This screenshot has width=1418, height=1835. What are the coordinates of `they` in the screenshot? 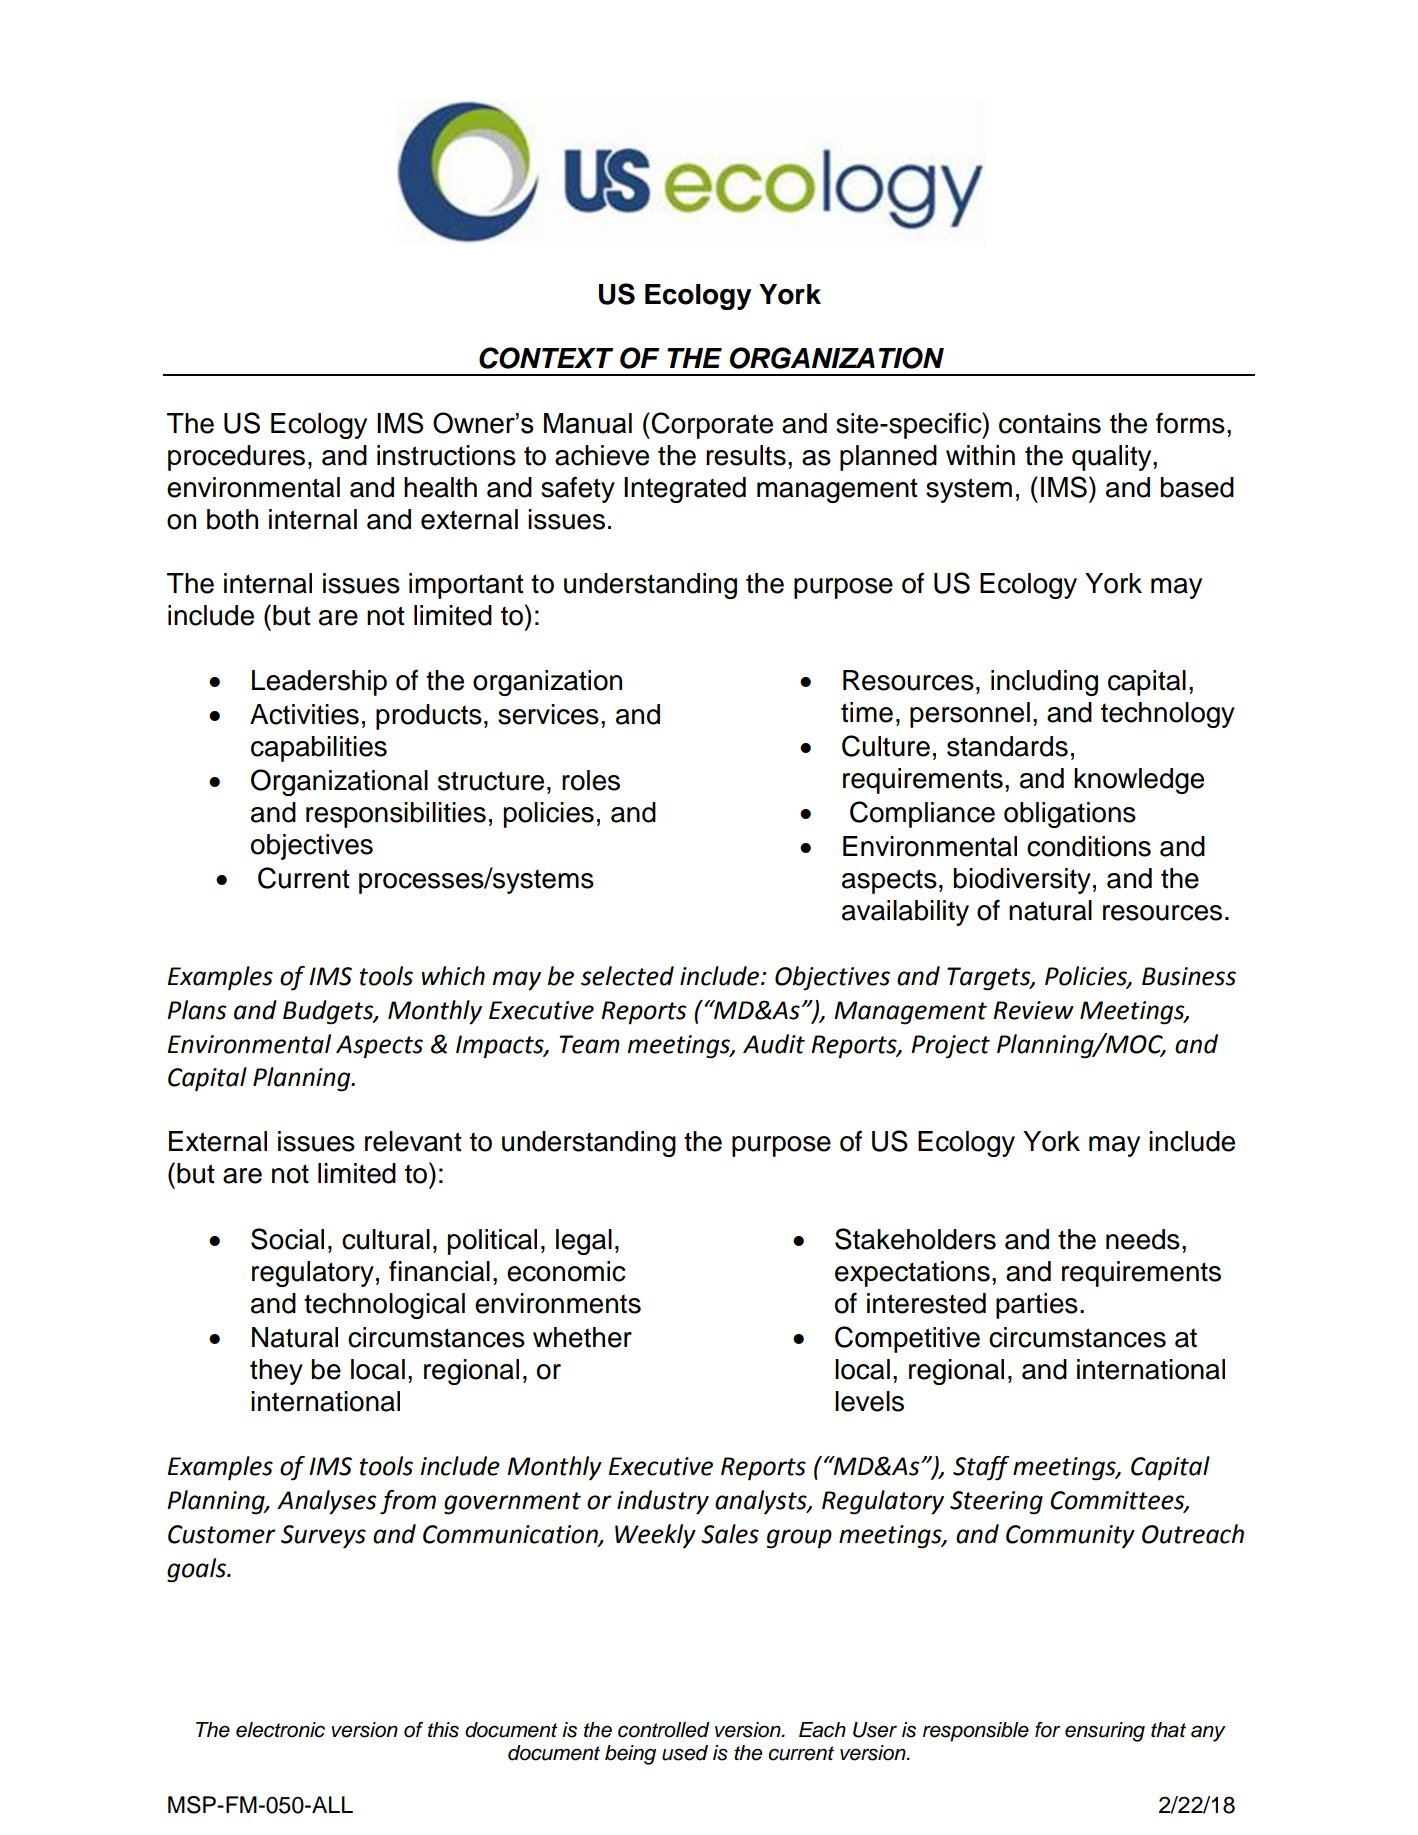 It's located at (276, 1372).
